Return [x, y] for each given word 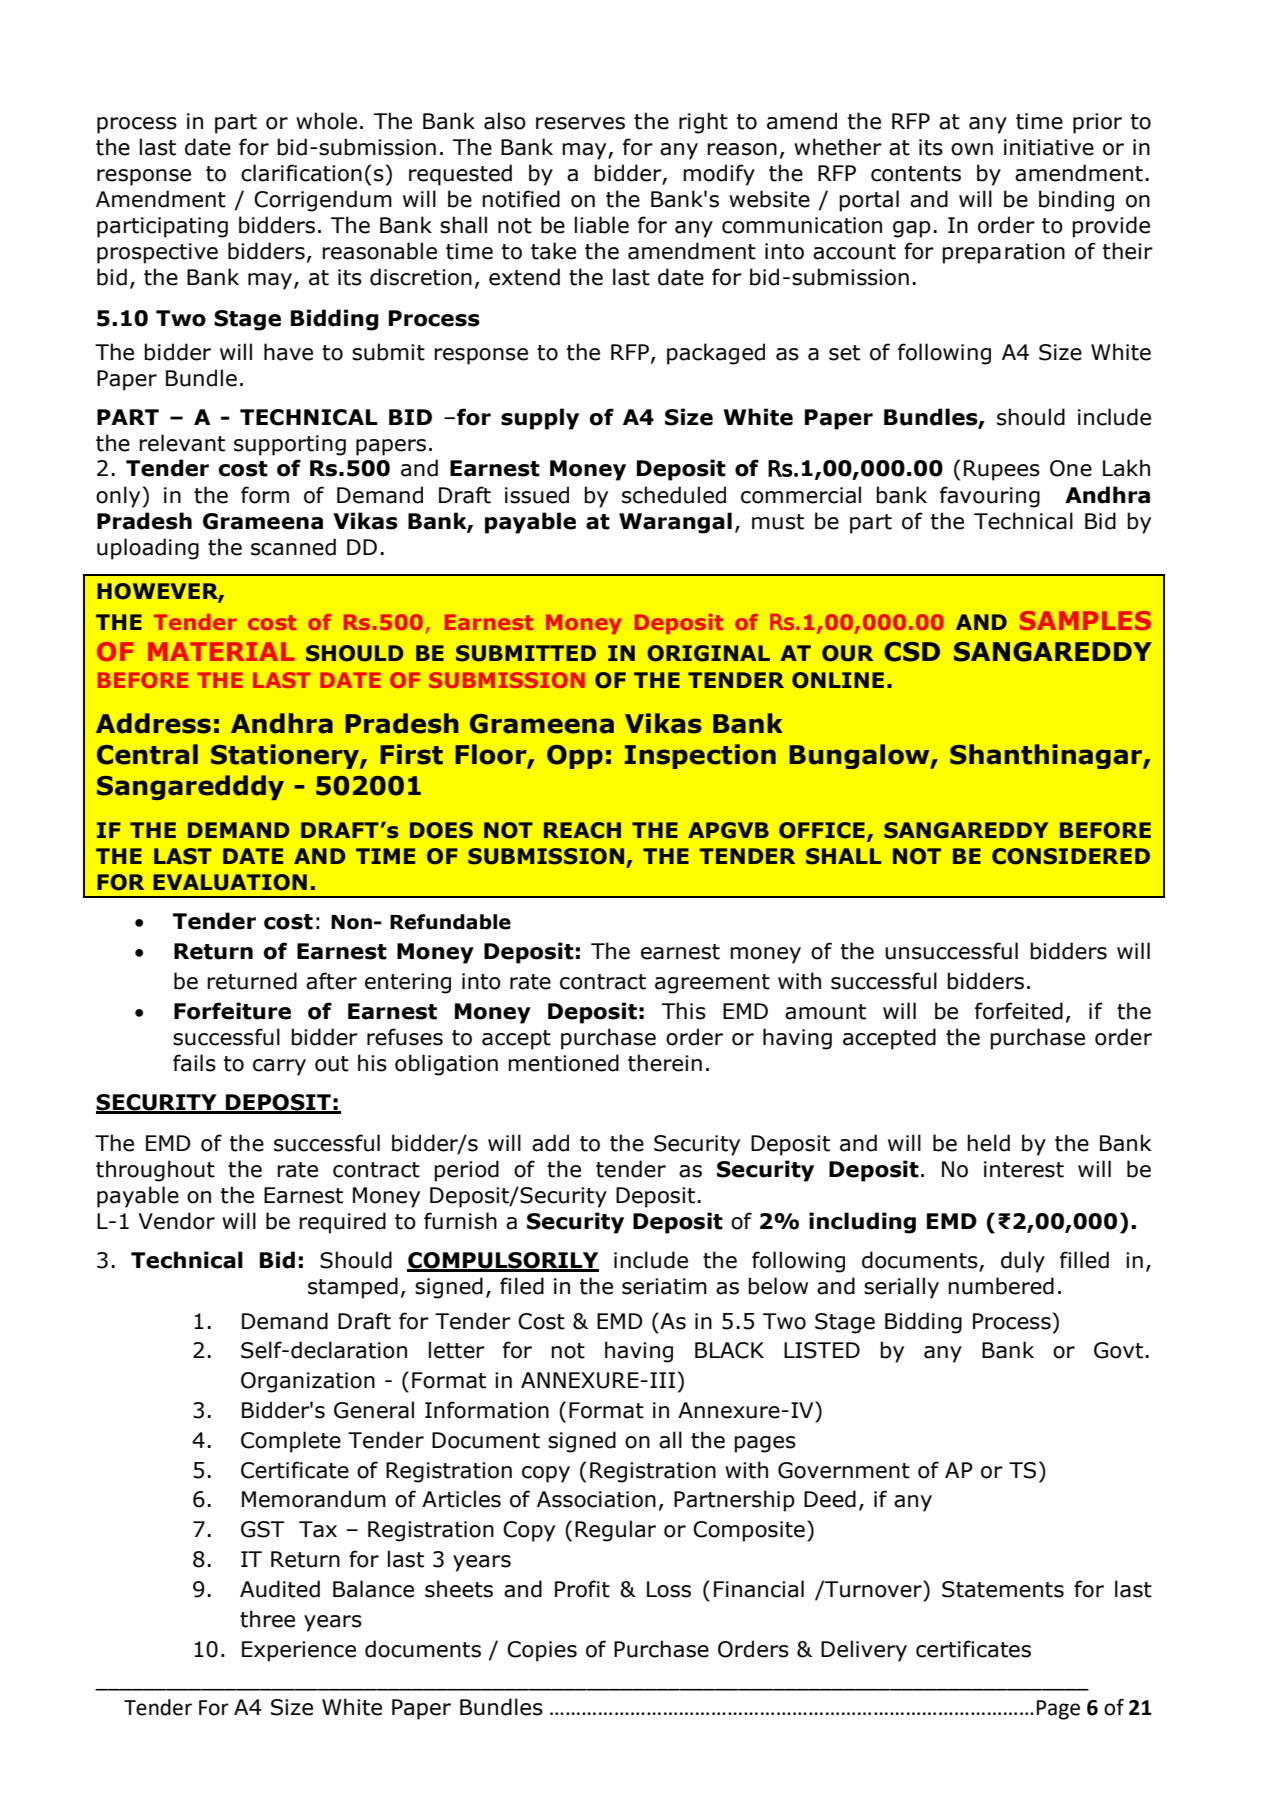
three [267, 1619]
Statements [1003, 1589]
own [972, 149]
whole [326, 121]
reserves [580, 123]
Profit [582, 1589]
